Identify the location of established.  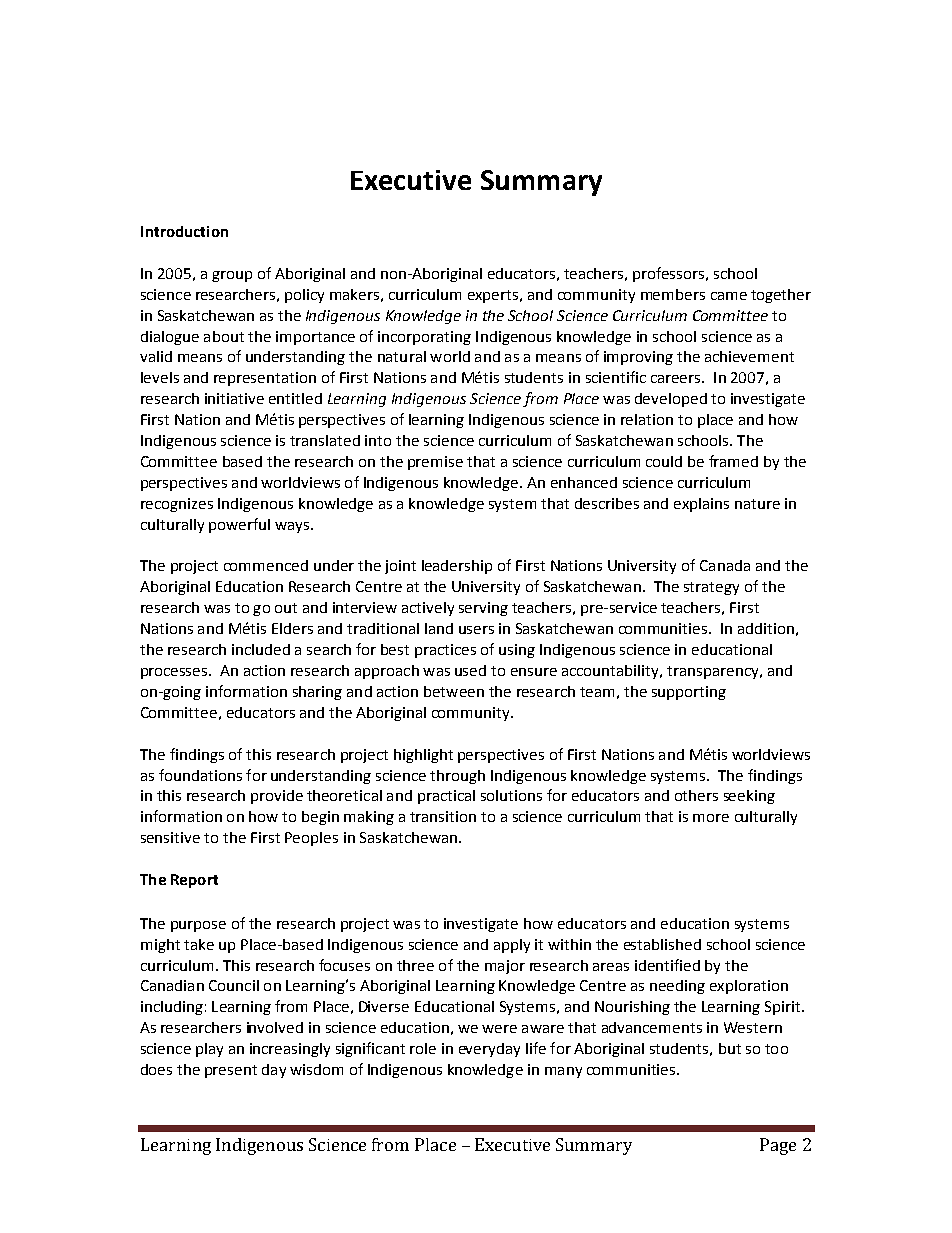
(662, 944).
